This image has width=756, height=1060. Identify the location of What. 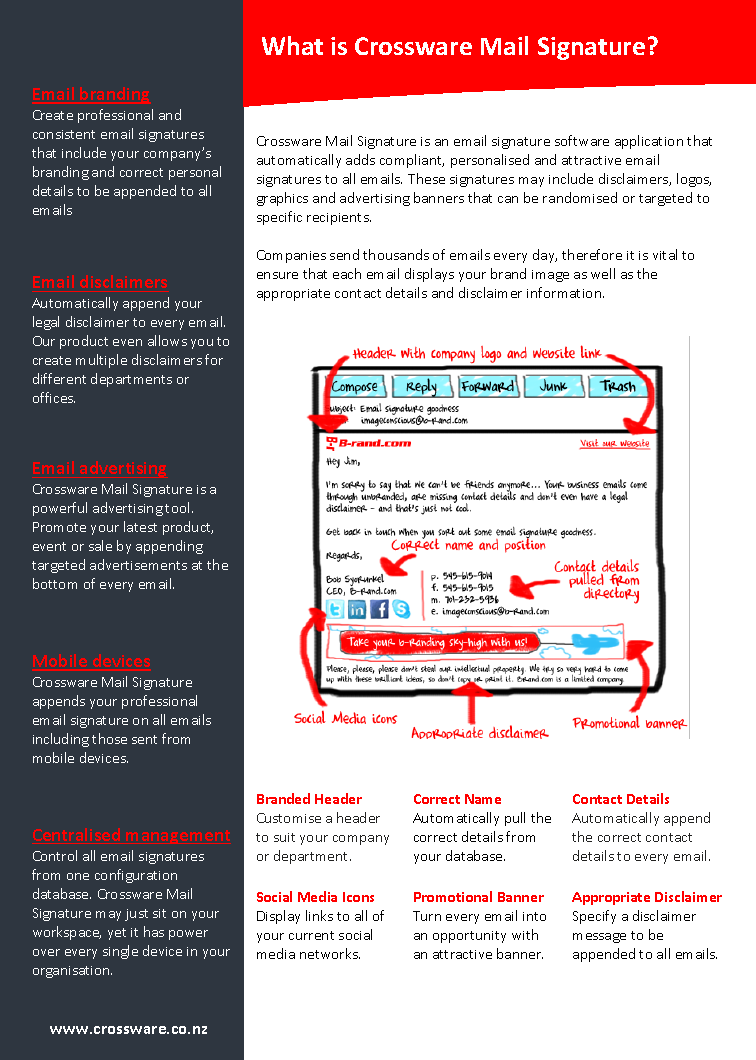
(292, 45).
